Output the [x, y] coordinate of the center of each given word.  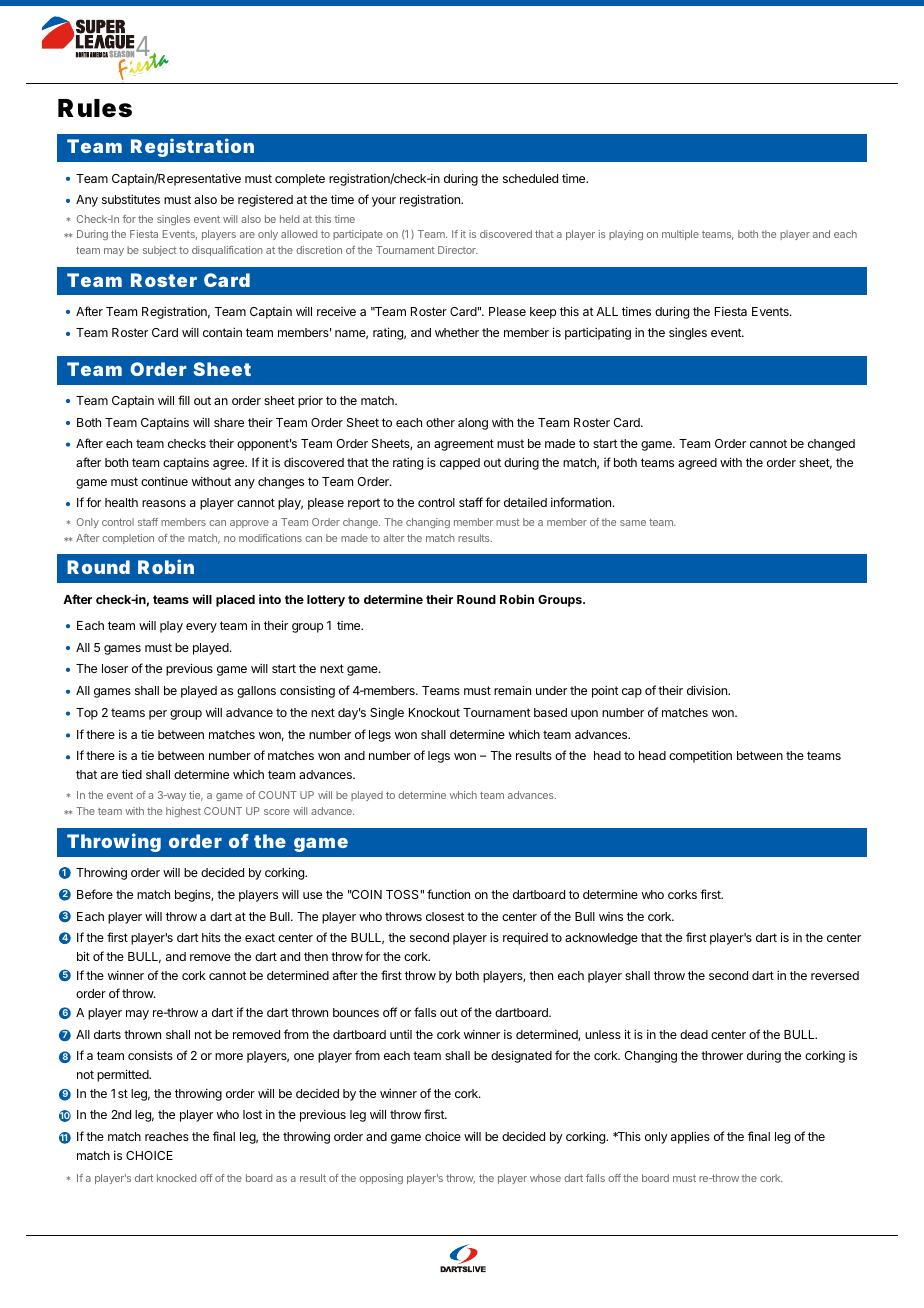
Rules [95, 108]
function [448, 894]
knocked [176, 1178]
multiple [680, 235]
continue [164, 481]
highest [183, 812]
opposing [381, 1179]
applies [690, 1137]
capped [460, 464]
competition [700, 756]
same [633, 523]
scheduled [530, 178]
